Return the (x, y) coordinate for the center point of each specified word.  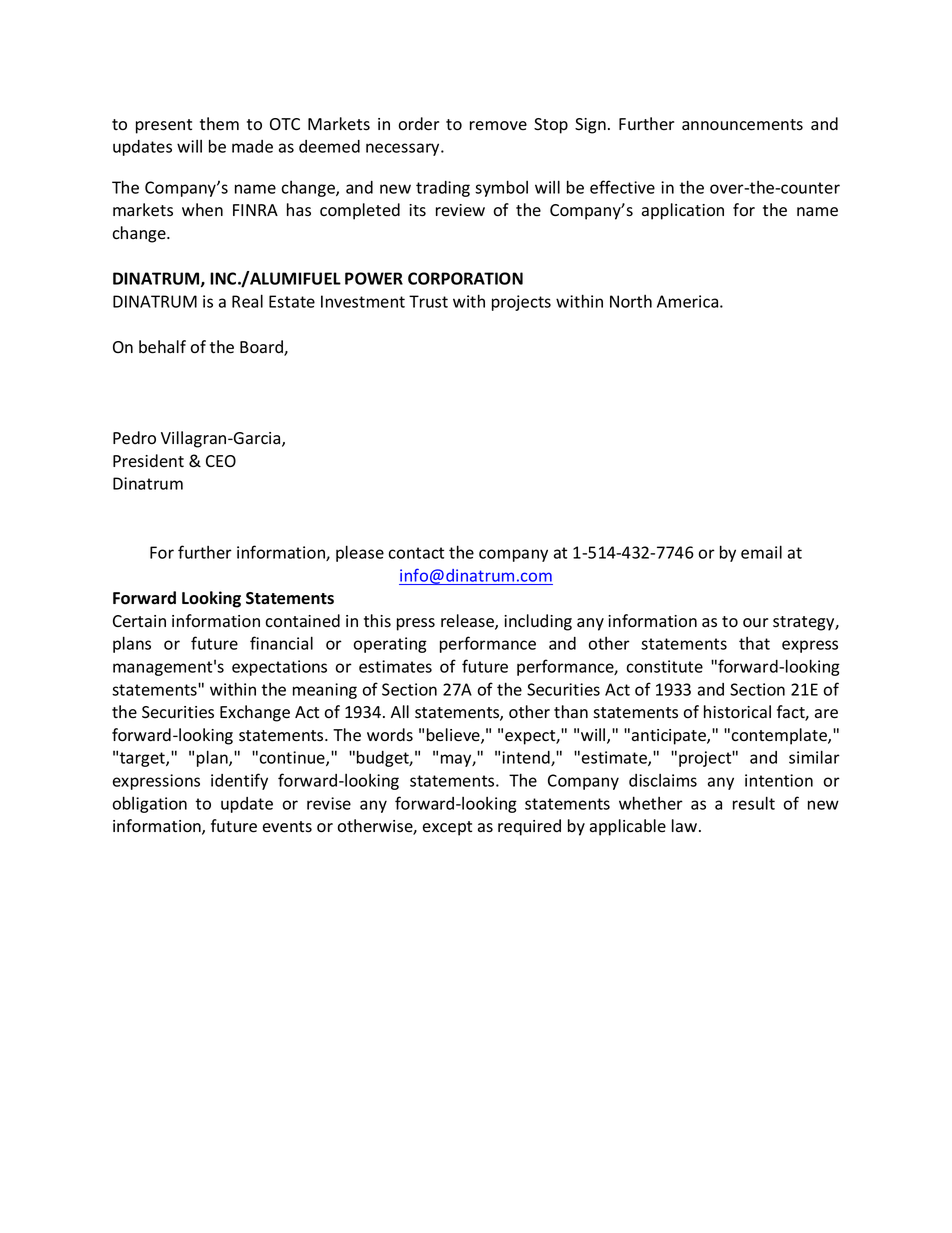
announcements (742, 125)
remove (498, 126)
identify (239, 781)
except (447, 828)
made (252, 146)
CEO (221, 461)
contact (416, 553)
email (761, 552)
